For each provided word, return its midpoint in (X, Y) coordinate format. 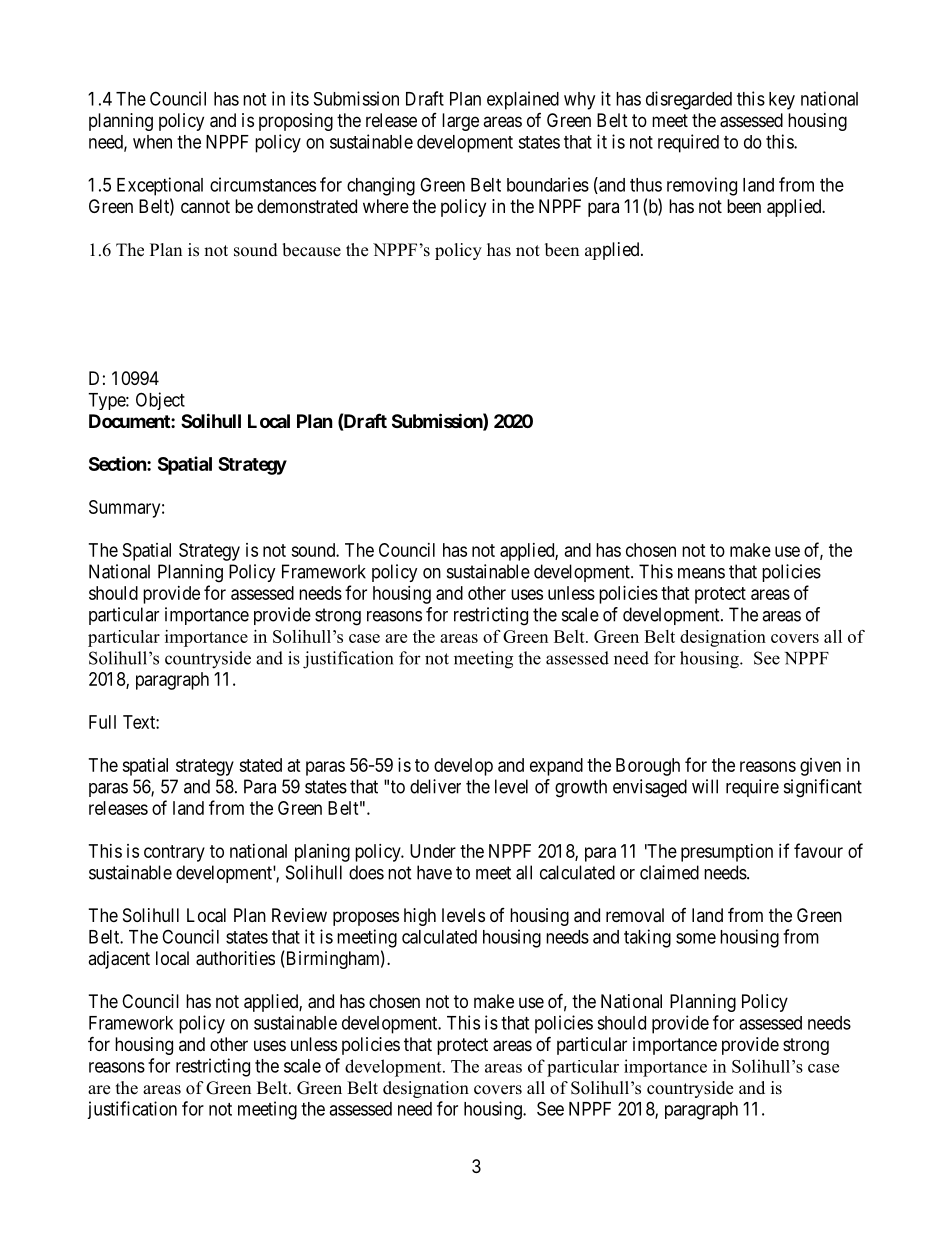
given (820, 767)
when (152, 142)
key (782, 101)
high (420, 917)
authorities (235, 958)
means (701, 573)
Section (118, 463)
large (460, 122)
